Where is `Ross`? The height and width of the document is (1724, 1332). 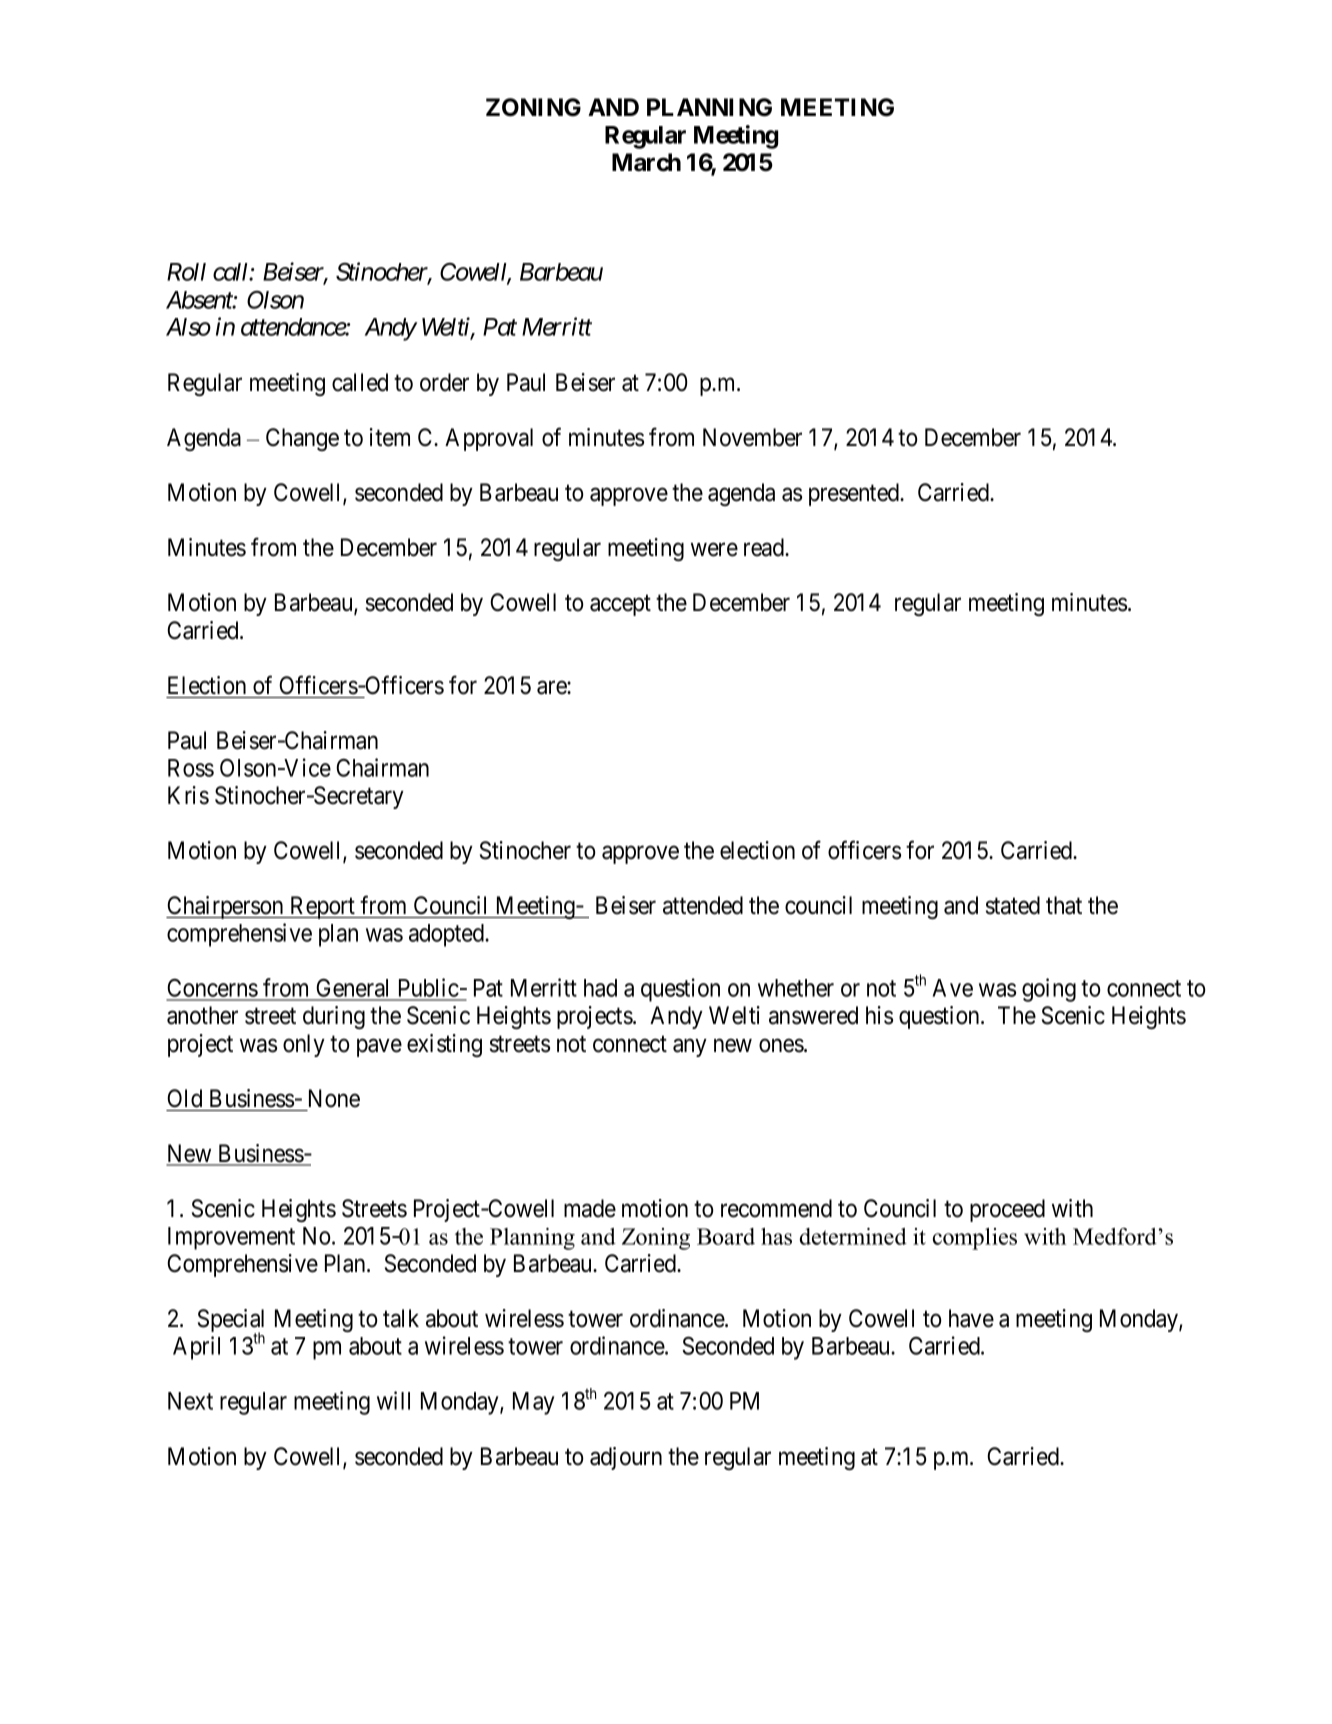
Ross is located at coordinates (191, 768).
